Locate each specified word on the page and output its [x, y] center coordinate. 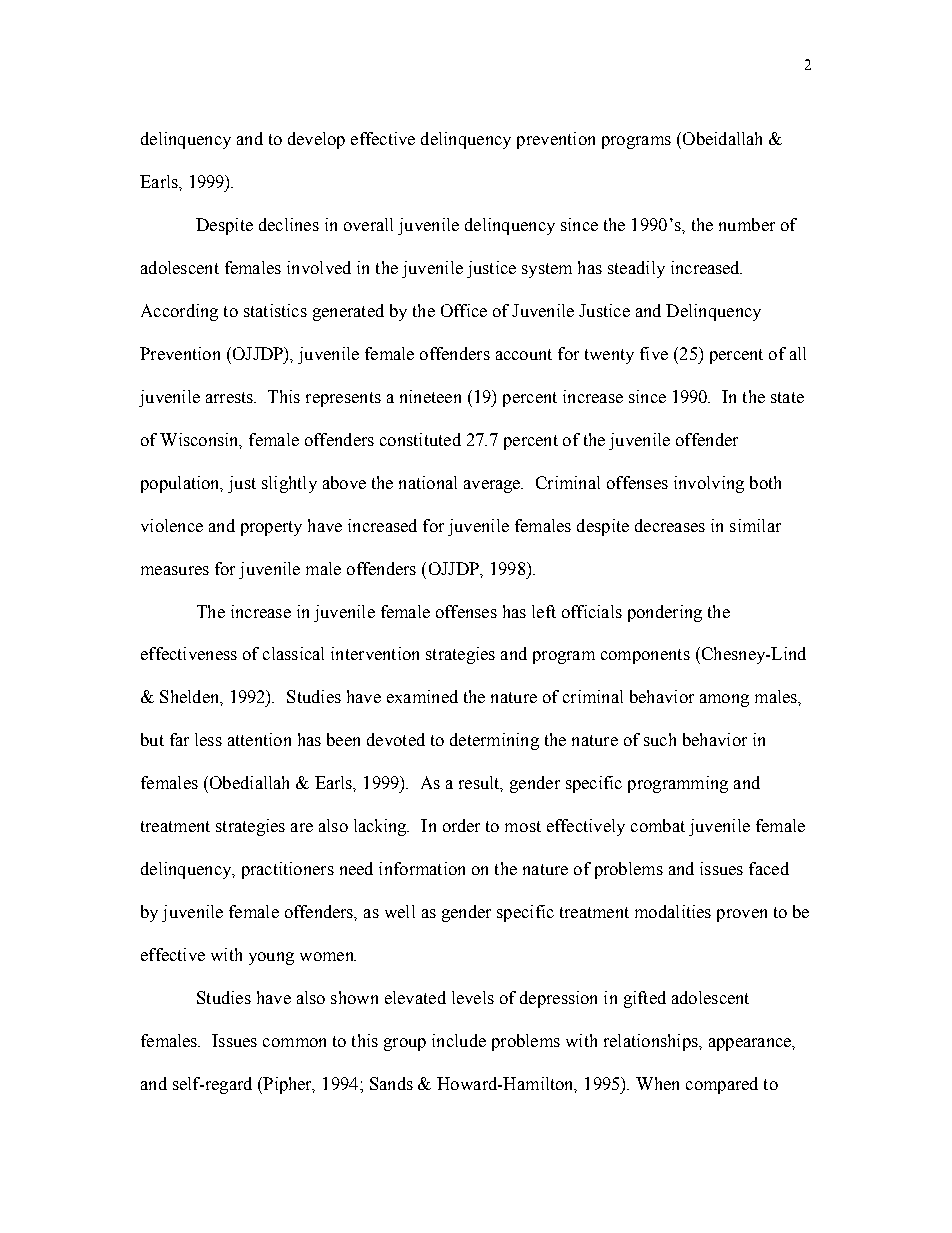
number [747, 224]
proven [742, 915]
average [493, 486]
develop [316, 140]
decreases [670, 525]
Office [464, 310]
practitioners [288, 870]
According [179, 312]
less [208, 739]
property [271, 528]
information [422, 868]
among [724, 700]
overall [368, 224]
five [654, 353]
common [294, 1042]
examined [422, 696]
